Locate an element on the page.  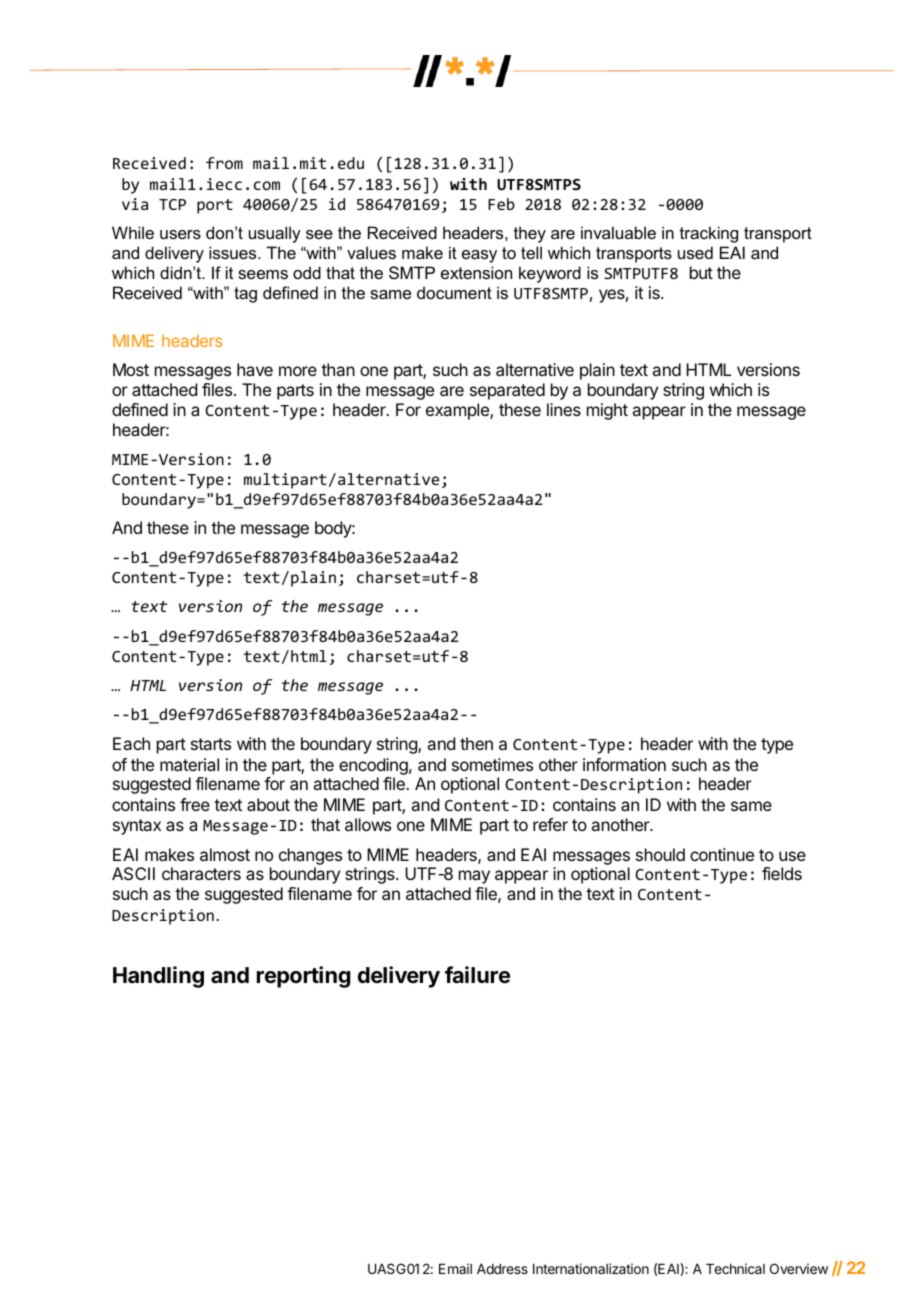
characters is located at coordinates (201, 873).
